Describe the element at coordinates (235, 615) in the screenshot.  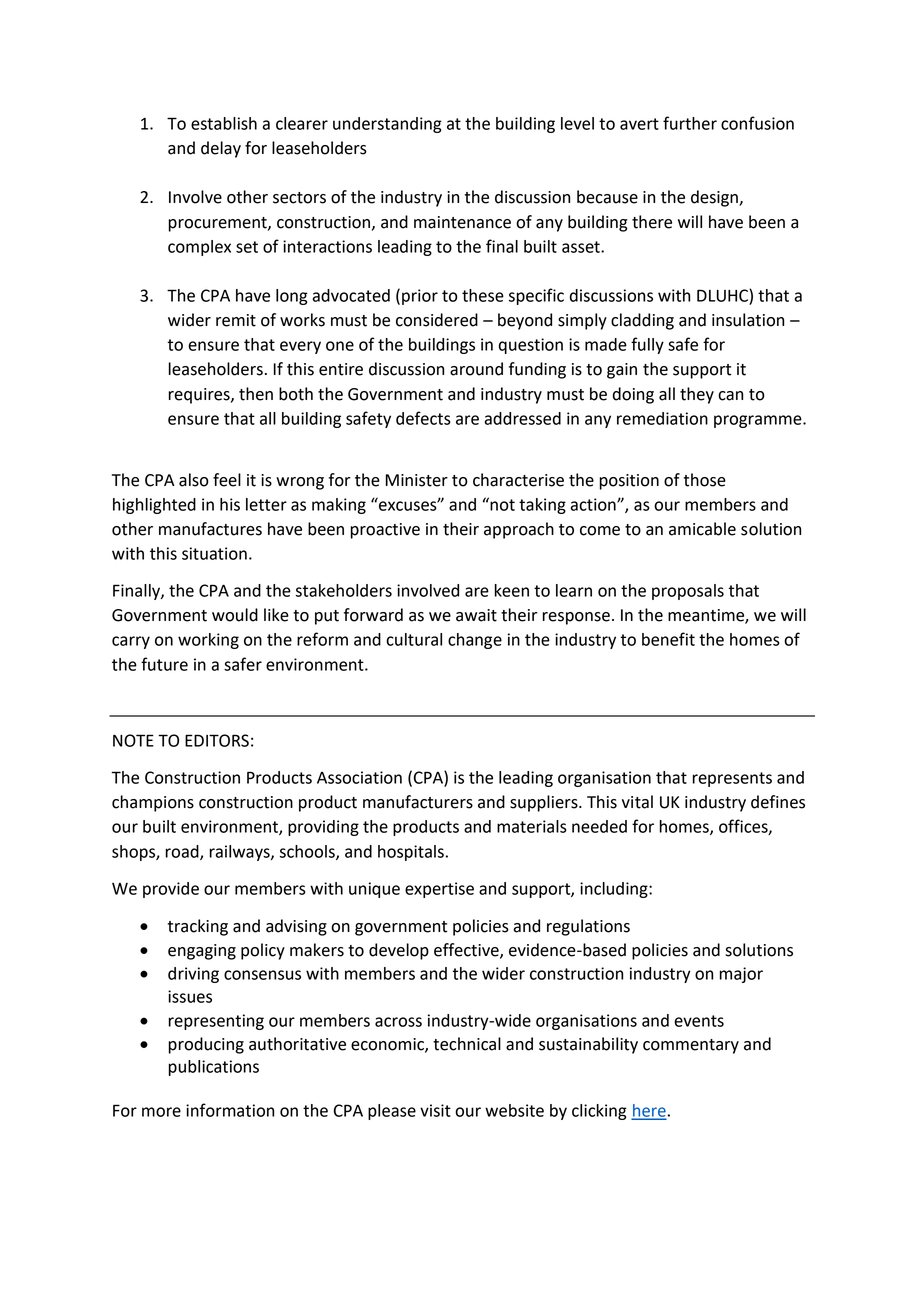
I see `would` at that location.
